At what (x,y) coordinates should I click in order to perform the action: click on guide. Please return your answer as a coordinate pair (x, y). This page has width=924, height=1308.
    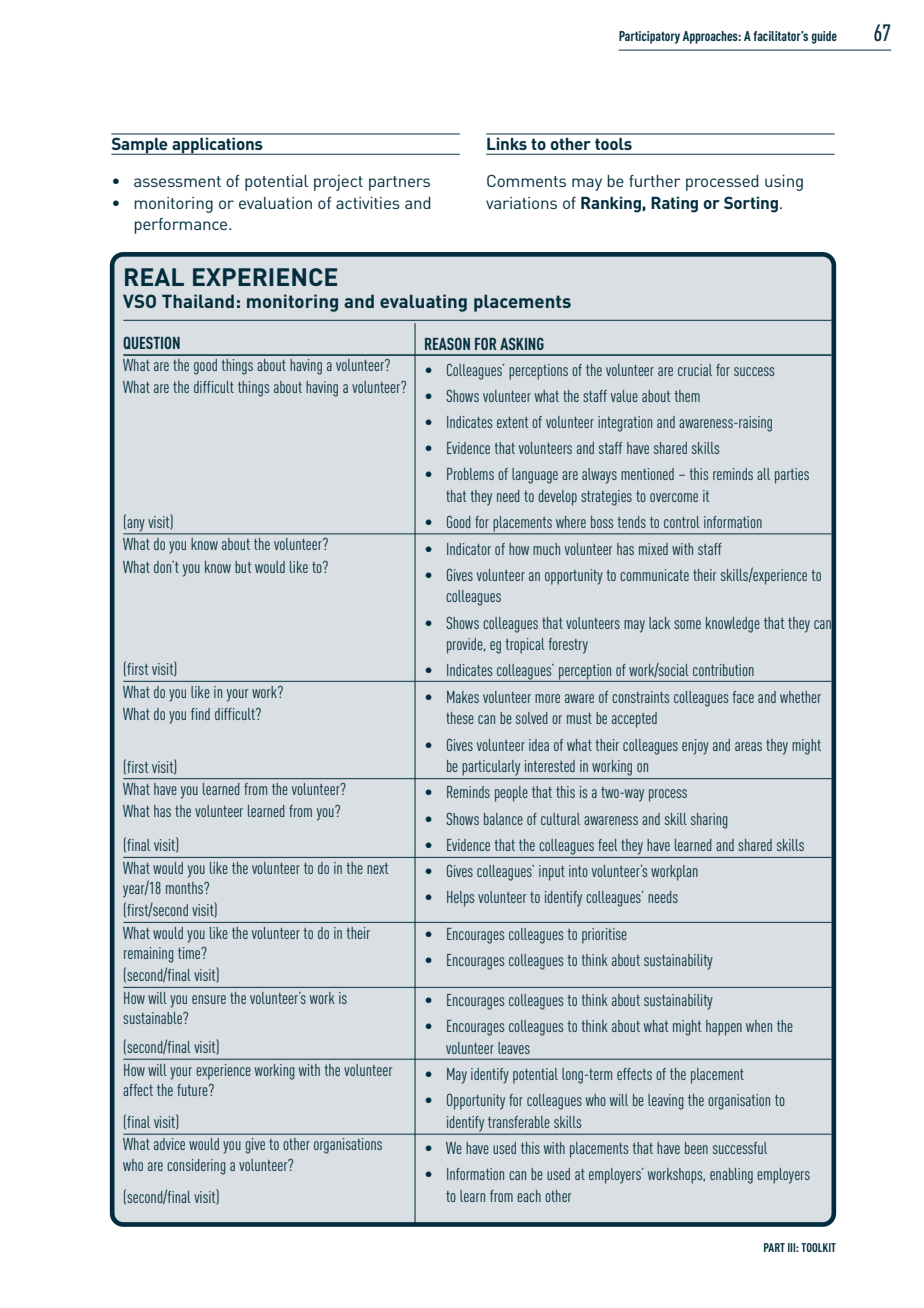
    Looking at the image, I should click on (824, 37).
